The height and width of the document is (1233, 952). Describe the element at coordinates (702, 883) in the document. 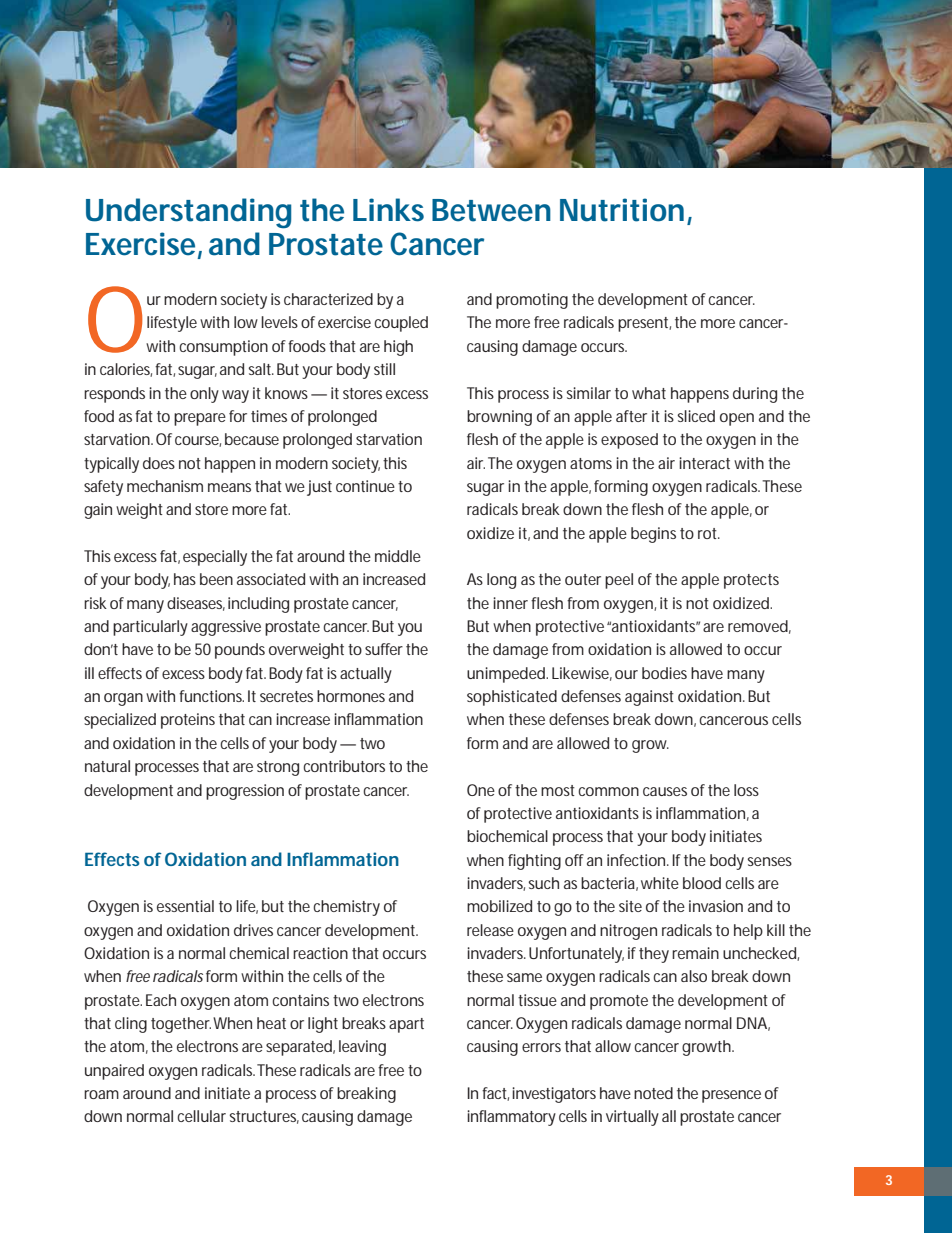

I see `blood` at that location.
